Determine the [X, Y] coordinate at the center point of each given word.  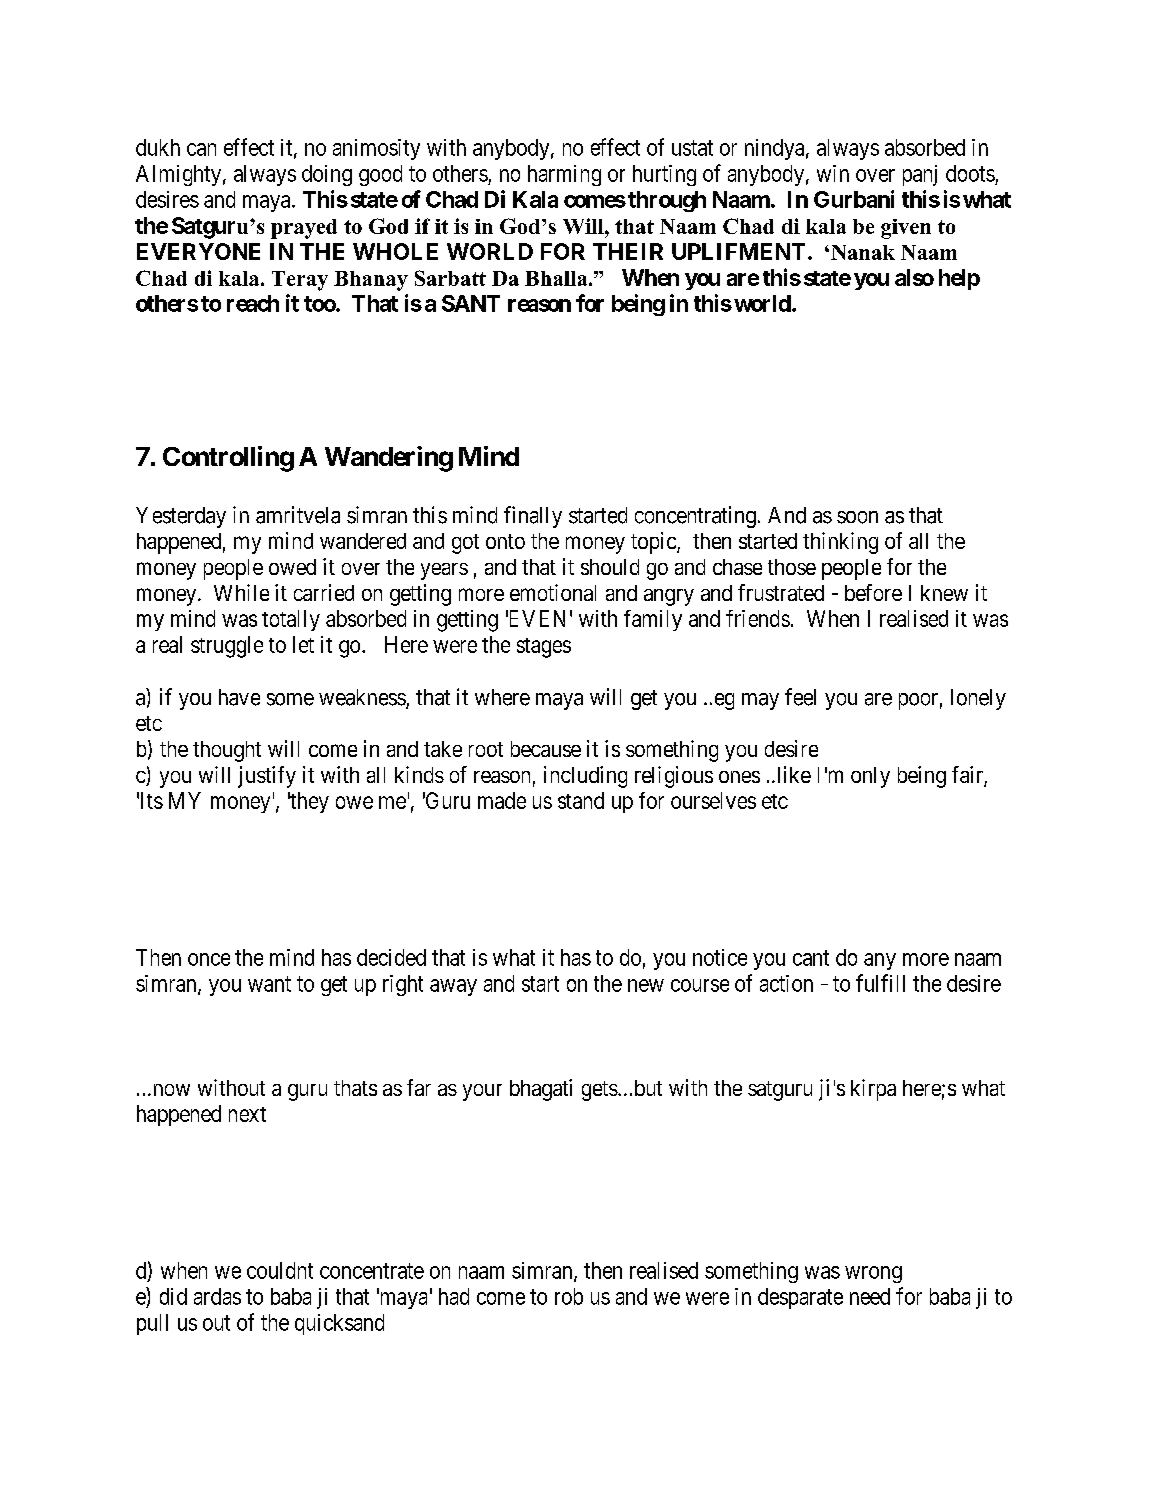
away [453, 987]
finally [533, 517]
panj [920, 175]
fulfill [880, 983]
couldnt [280, 1270]
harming [564, 175]
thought [227, 751]
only [870, 777]
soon [857, 517]
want [269, 984]
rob [569, 1296]
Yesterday [181, 517]
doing [327, 175]
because [546, 749]
